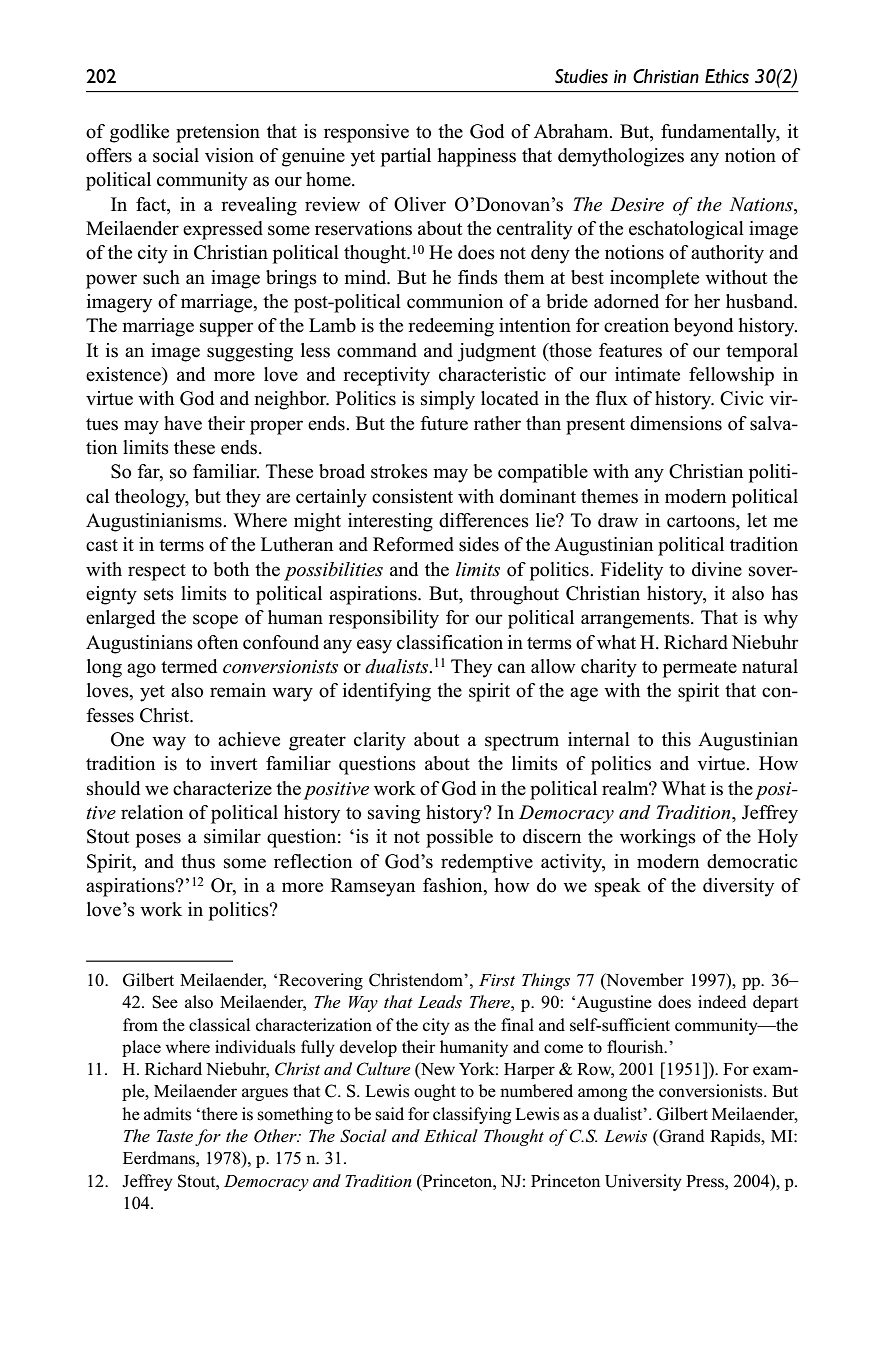 The width and height of the screenshot is (896, 1345). Describe the element at coordinates (157, 572) in the screenshot. I see `respect` at that location.
